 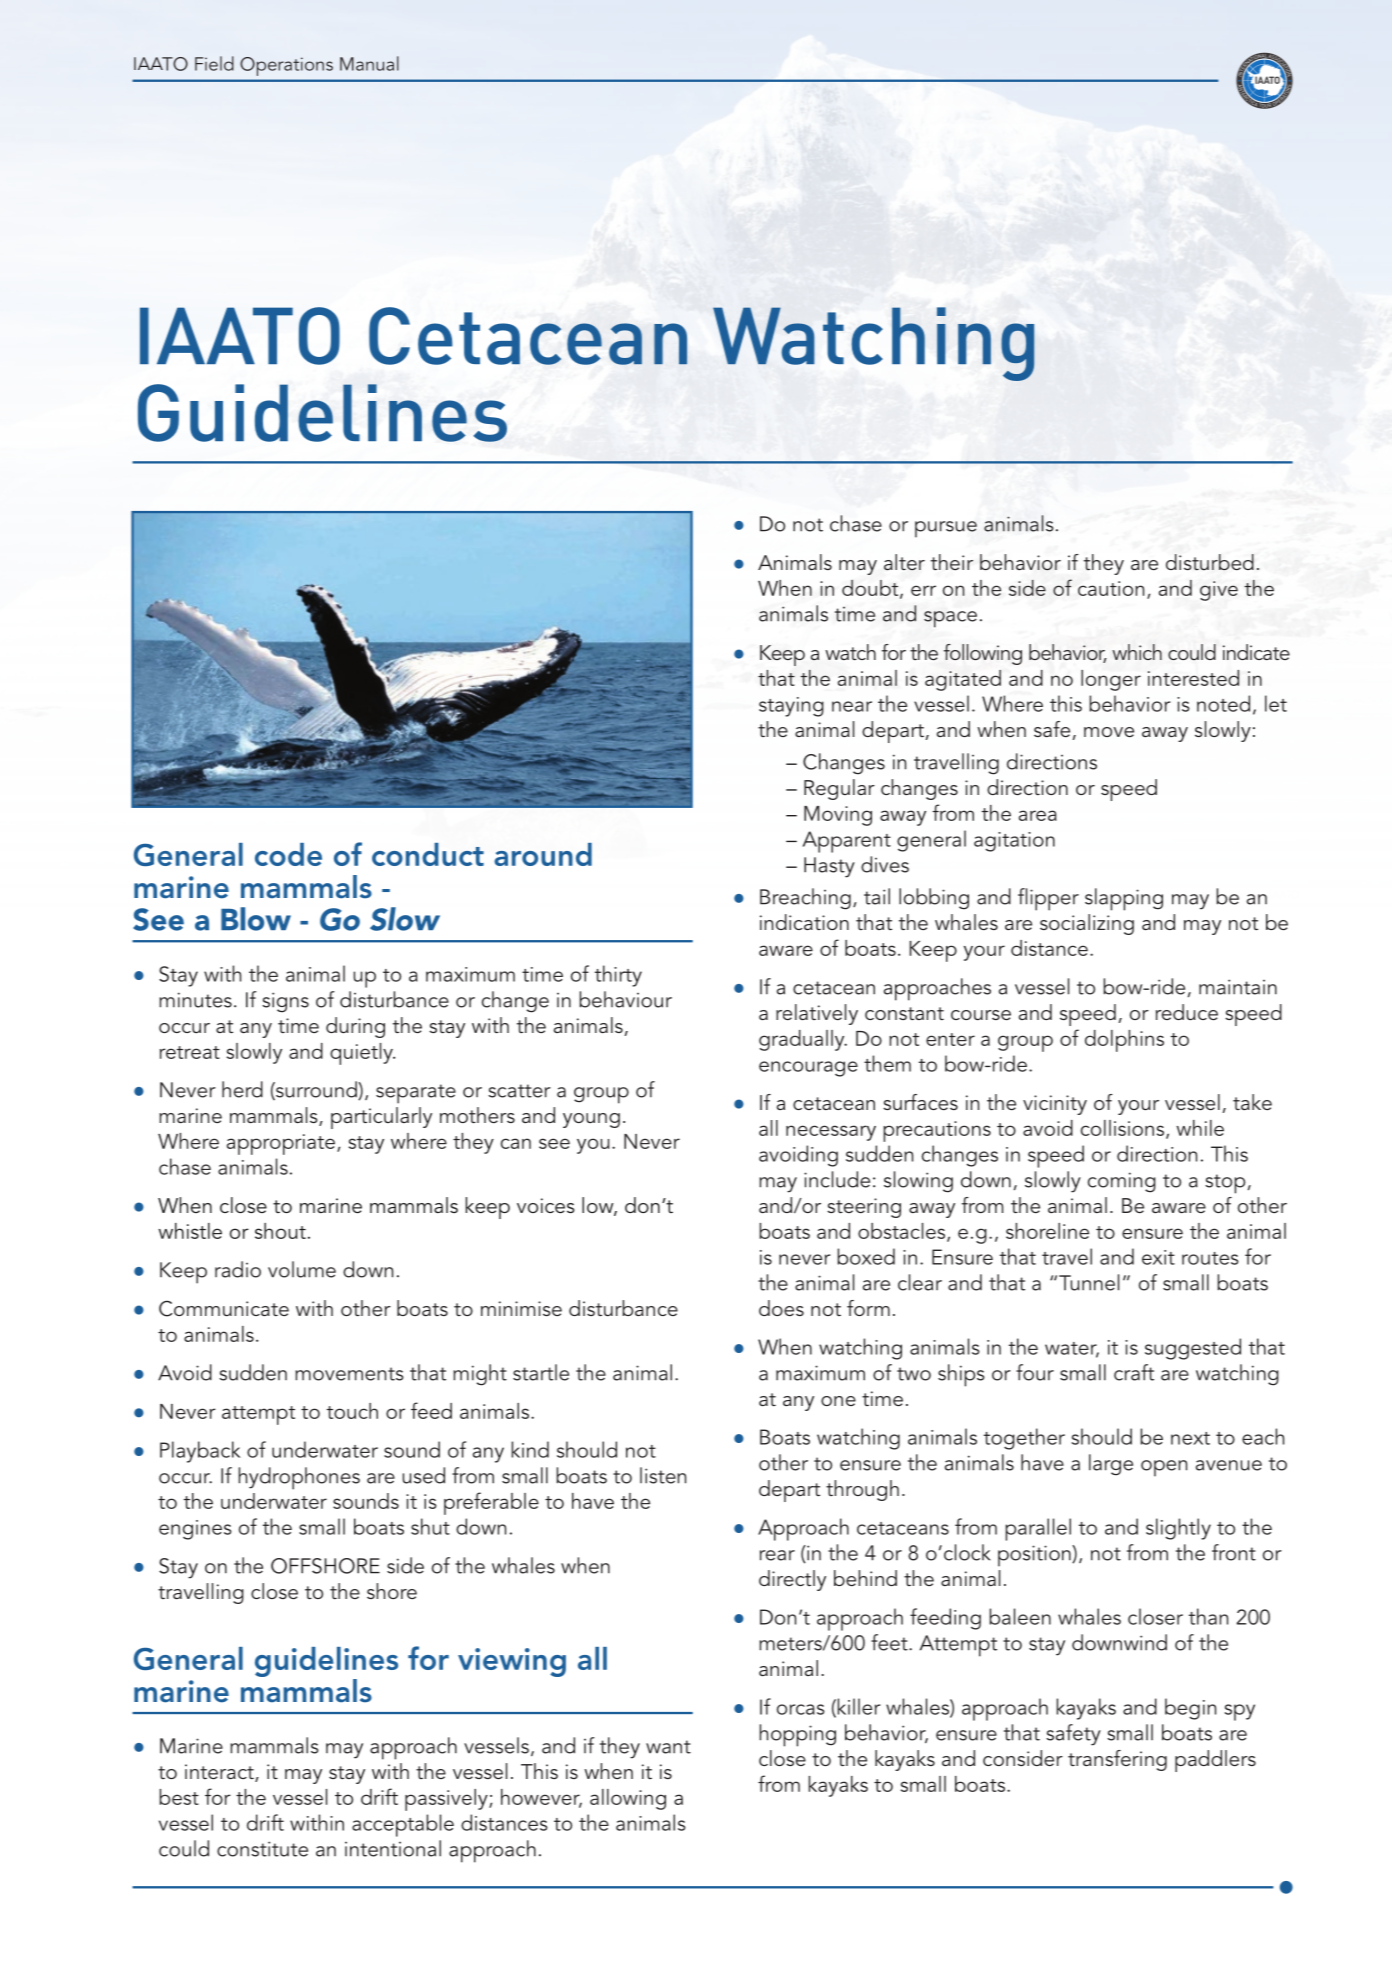 What do you see at coordinates (286, 66) in the screenshot?
I see `Operations` at bounding box center [286, 66].
